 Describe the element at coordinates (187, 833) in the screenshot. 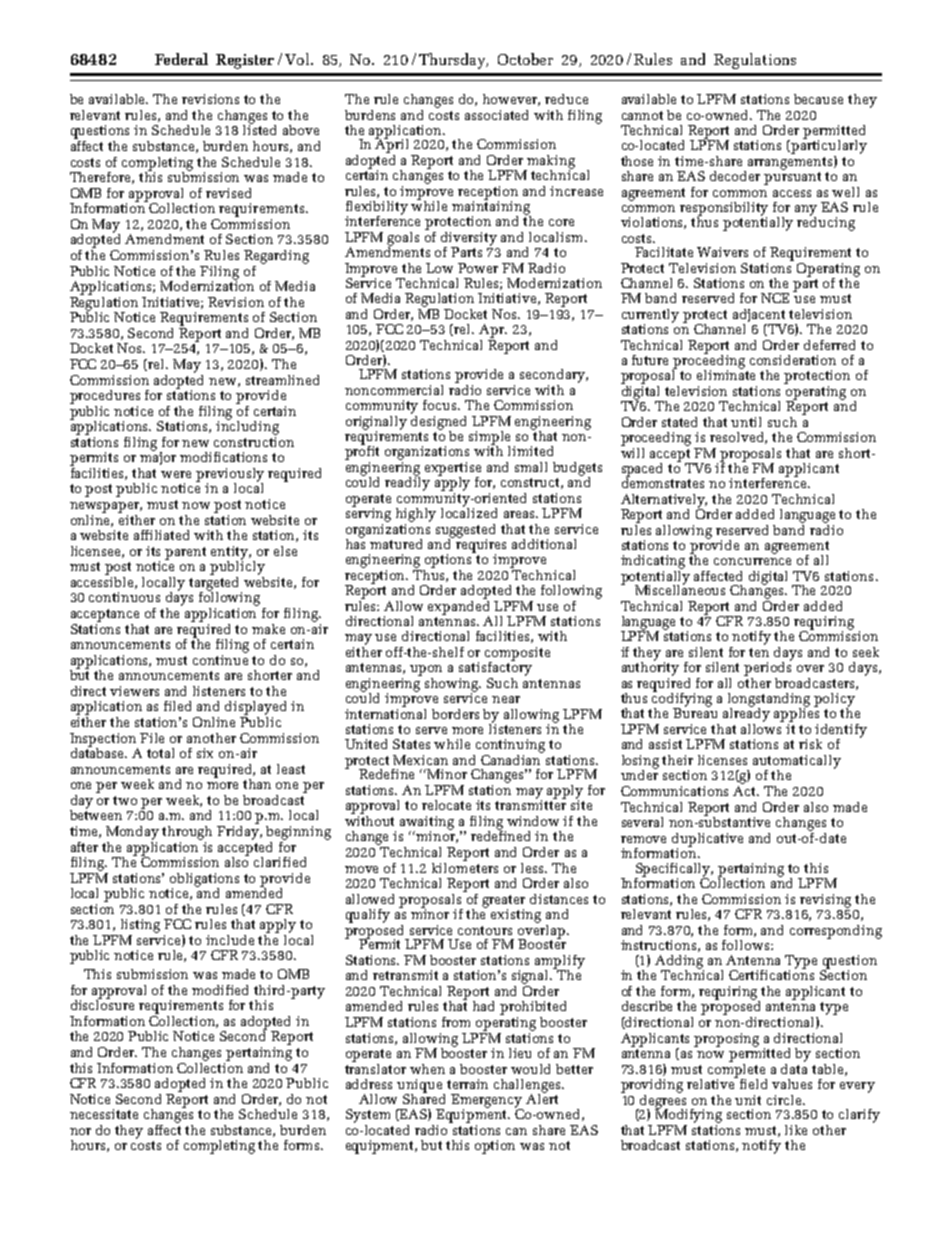

I see `through` at that location.
